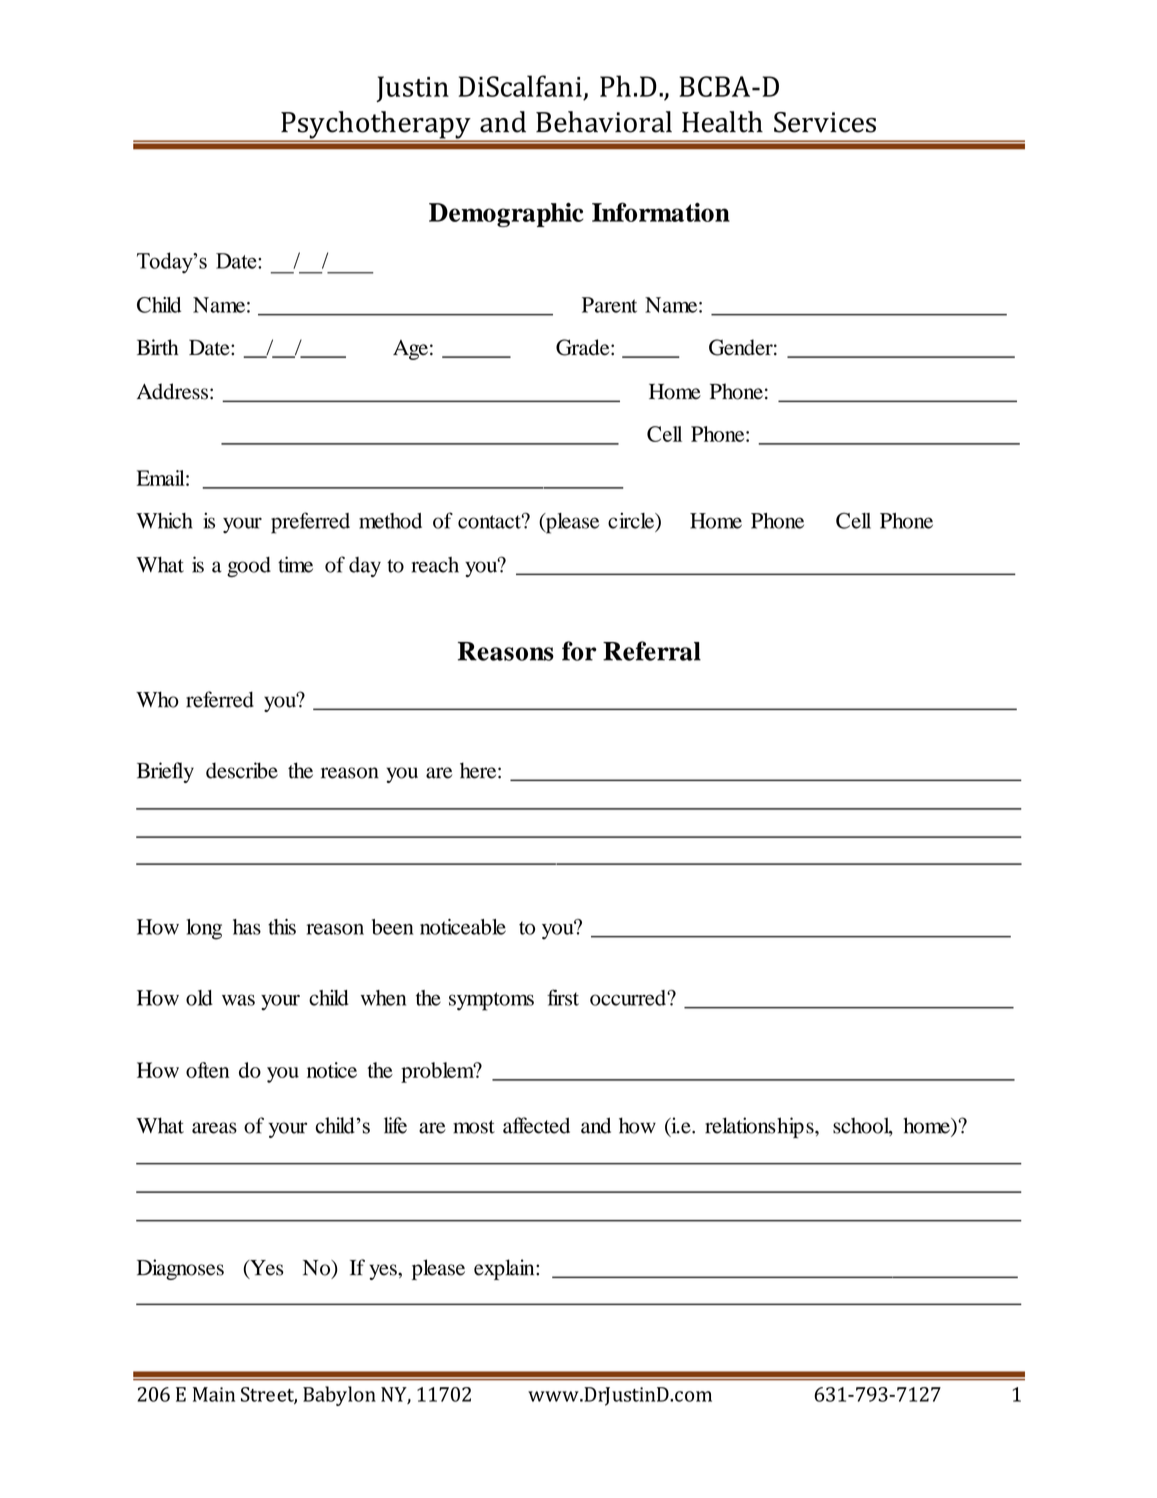  Describe the element at coordinates (652, 651) in the page. I see `Referral` at that location.
